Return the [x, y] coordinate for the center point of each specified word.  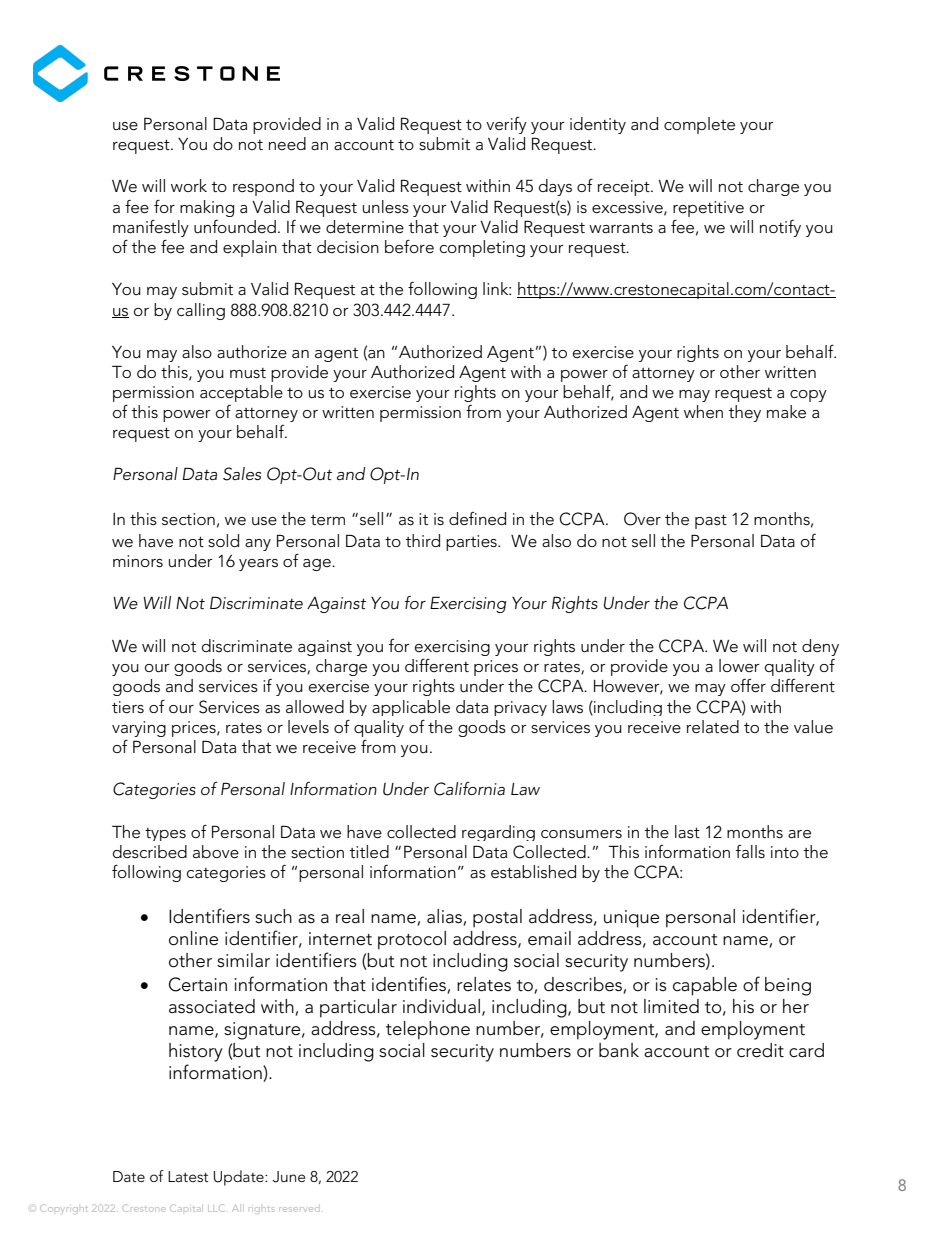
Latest [188, 1176]
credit [760, 1050]
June [289, 1177]
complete [699, 125]
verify [506, 125]
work [189, 185]
